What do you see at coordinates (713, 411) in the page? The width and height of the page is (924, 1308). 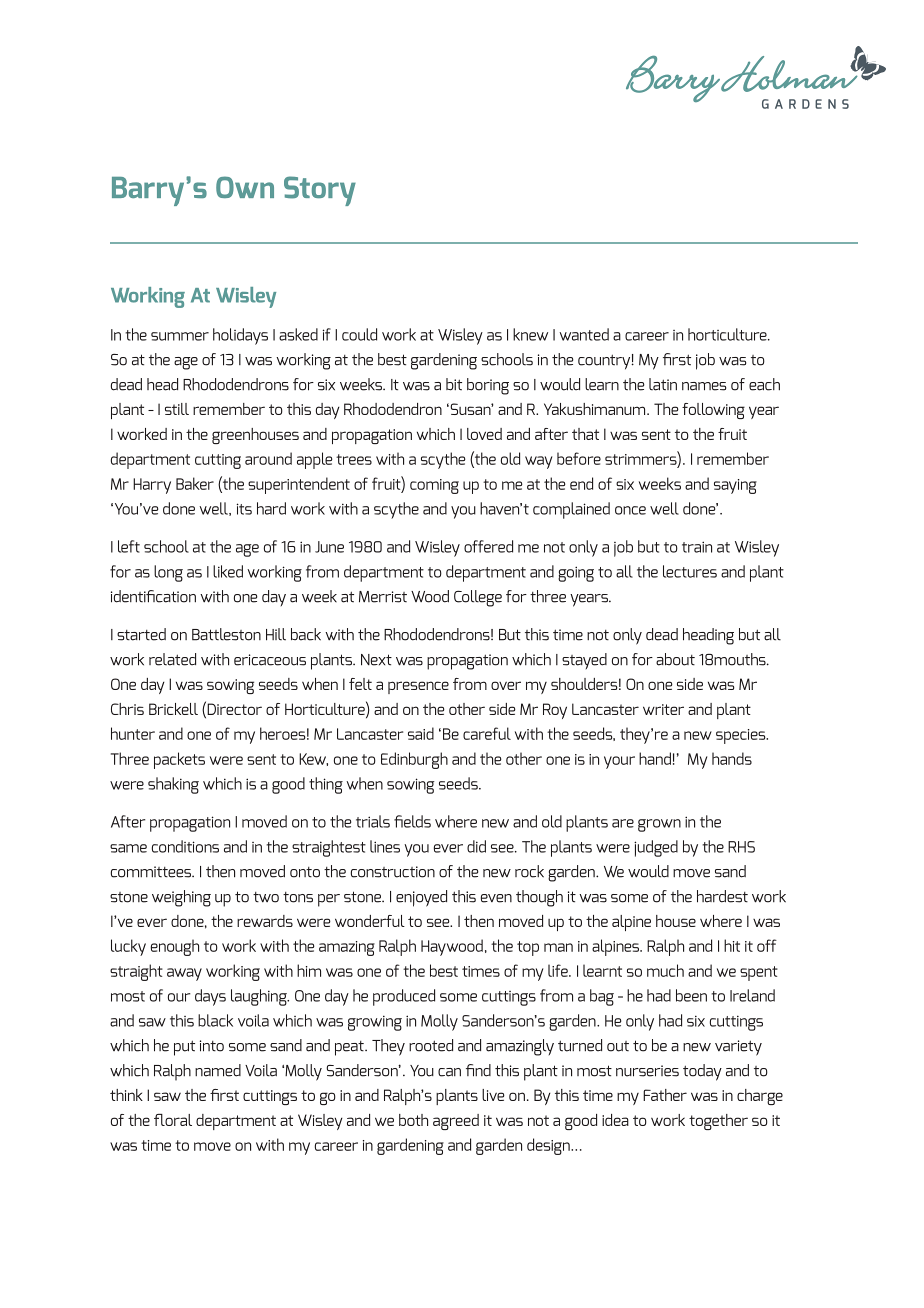 I see `following` at bounding box center [713, 411].
